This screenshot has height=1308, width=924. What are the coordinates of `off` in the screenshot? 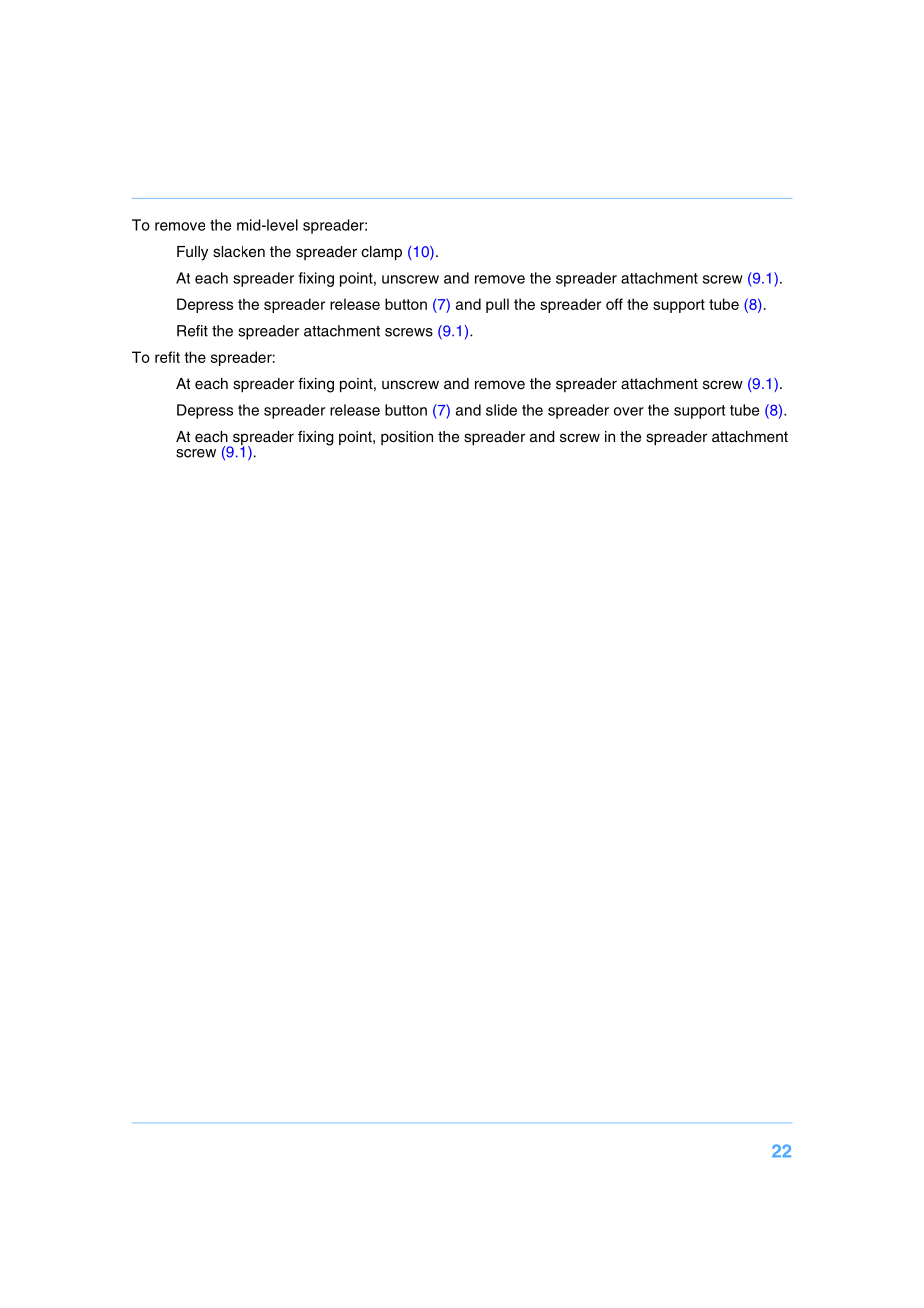 It's located at (614, 304).
